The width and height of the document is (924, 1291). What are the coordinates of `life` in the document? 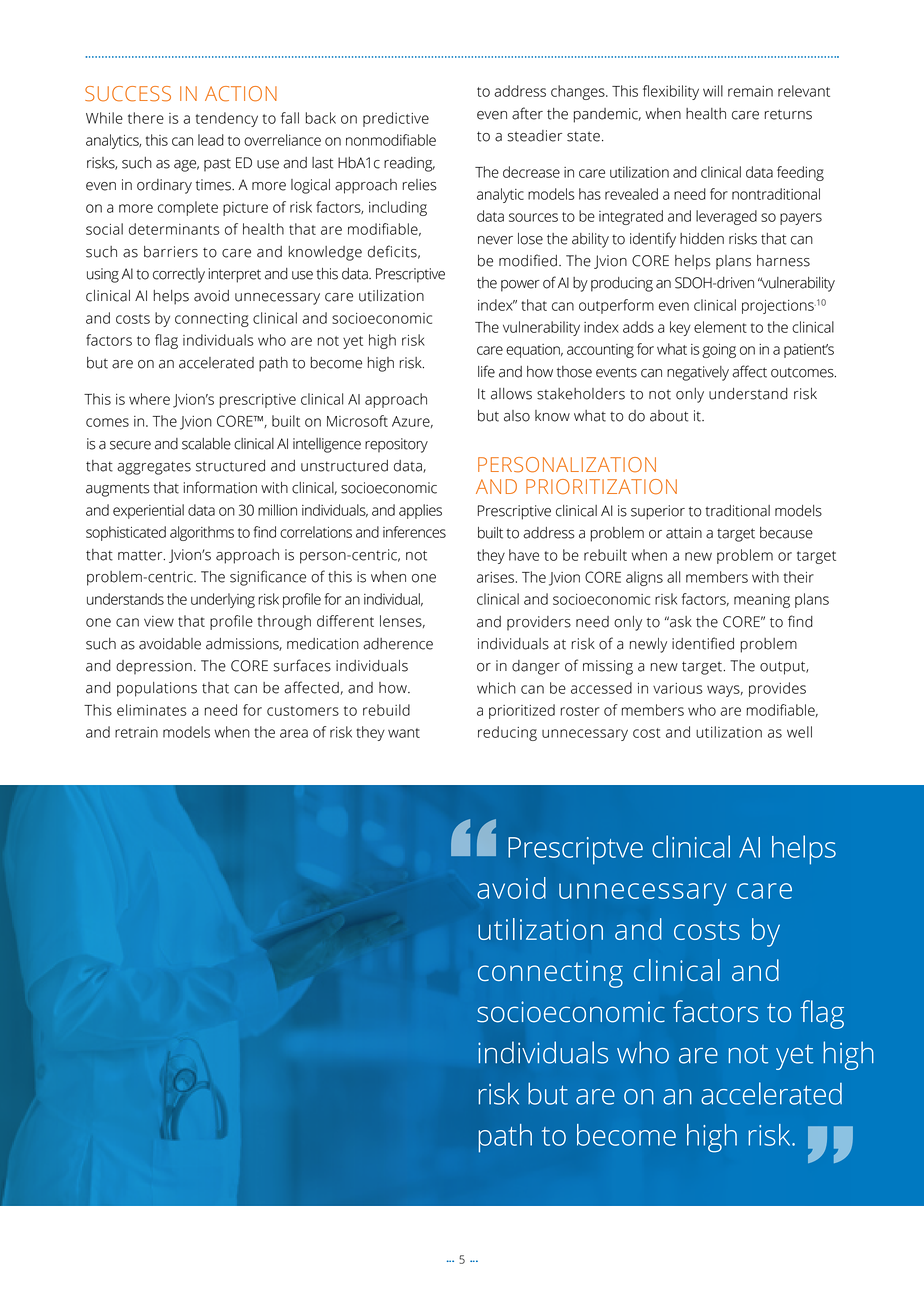 It's located at (486, 371).
